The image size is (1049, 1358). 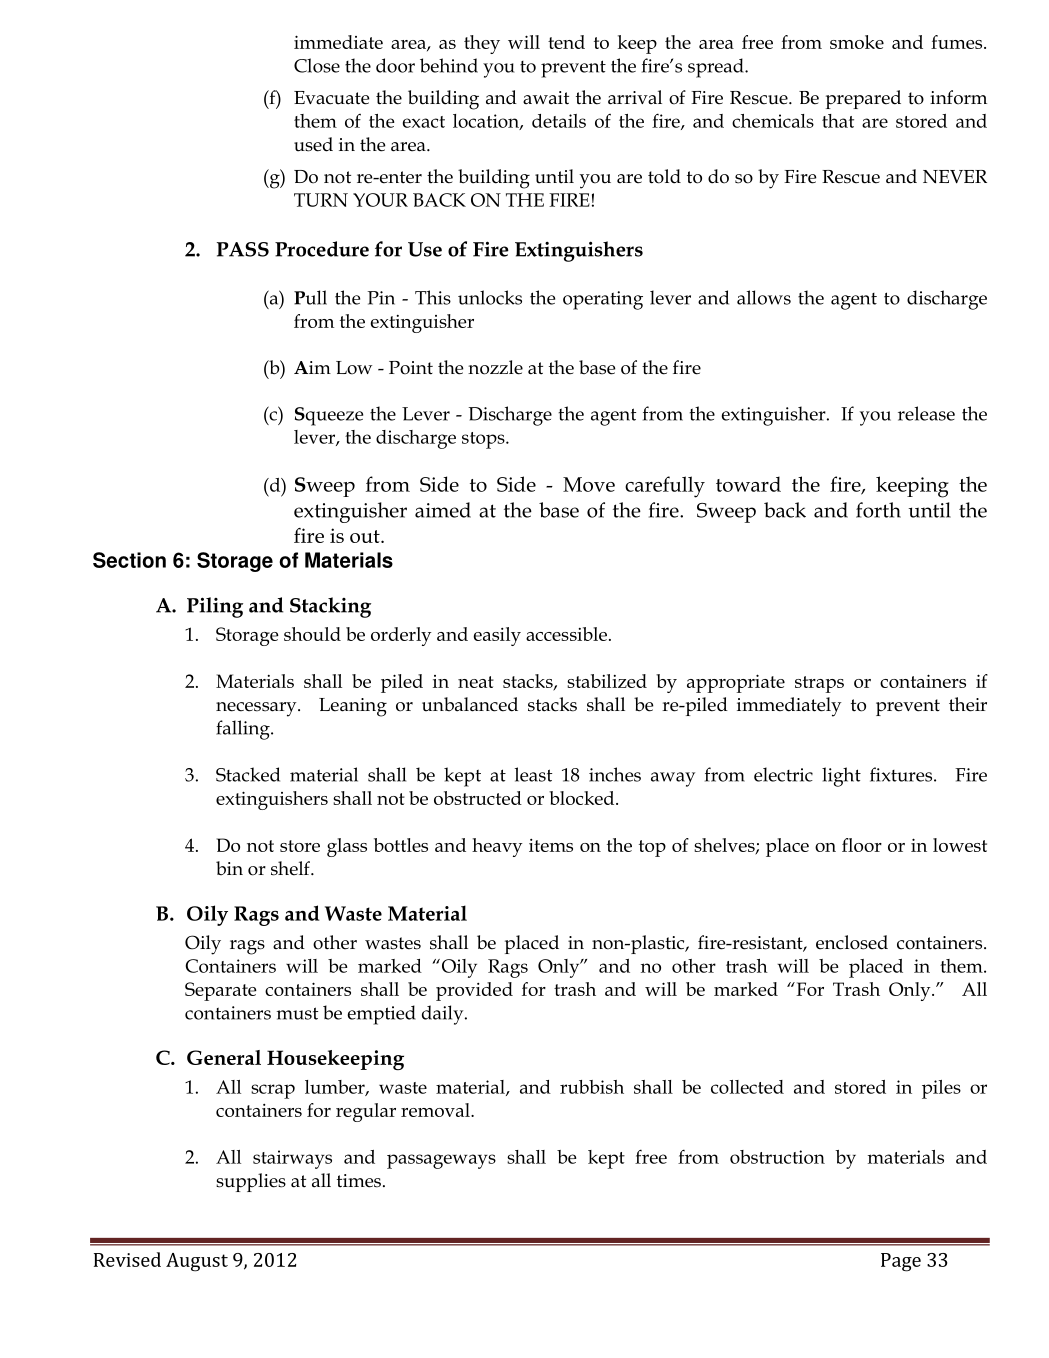 I want to click on straps, so click(x=819, y=684).
